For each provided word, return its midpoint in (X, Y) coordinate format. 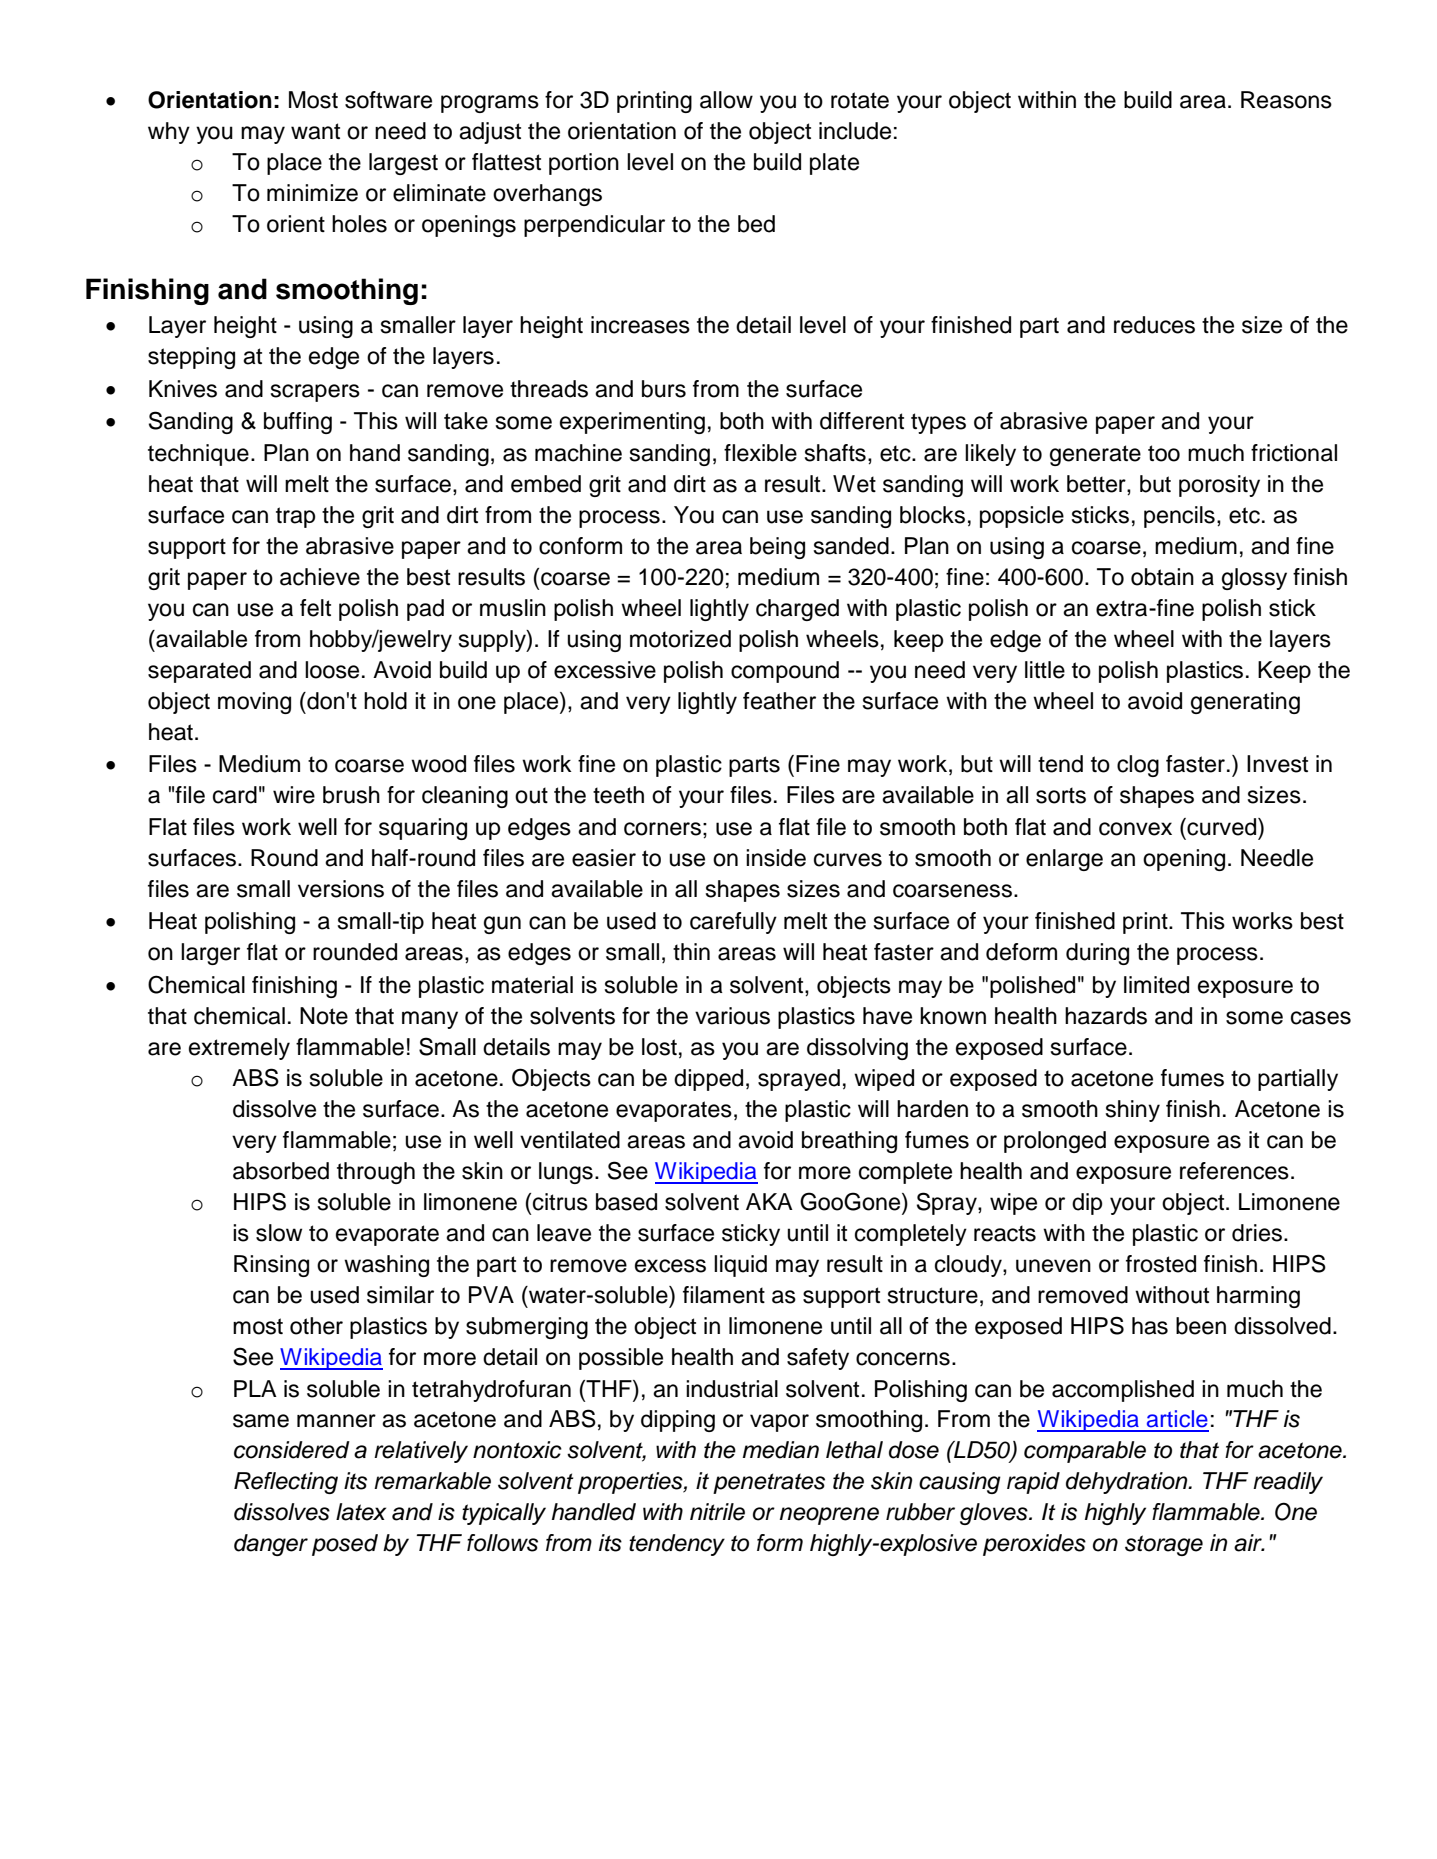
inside (776, 858)
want (315, 131)
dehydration (1128, 1483)
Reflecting (286, 1483)
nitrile (717, 1512)
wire (294, 795)
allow (726, 100)
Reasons (1286, 100)
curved (1222, 827)
